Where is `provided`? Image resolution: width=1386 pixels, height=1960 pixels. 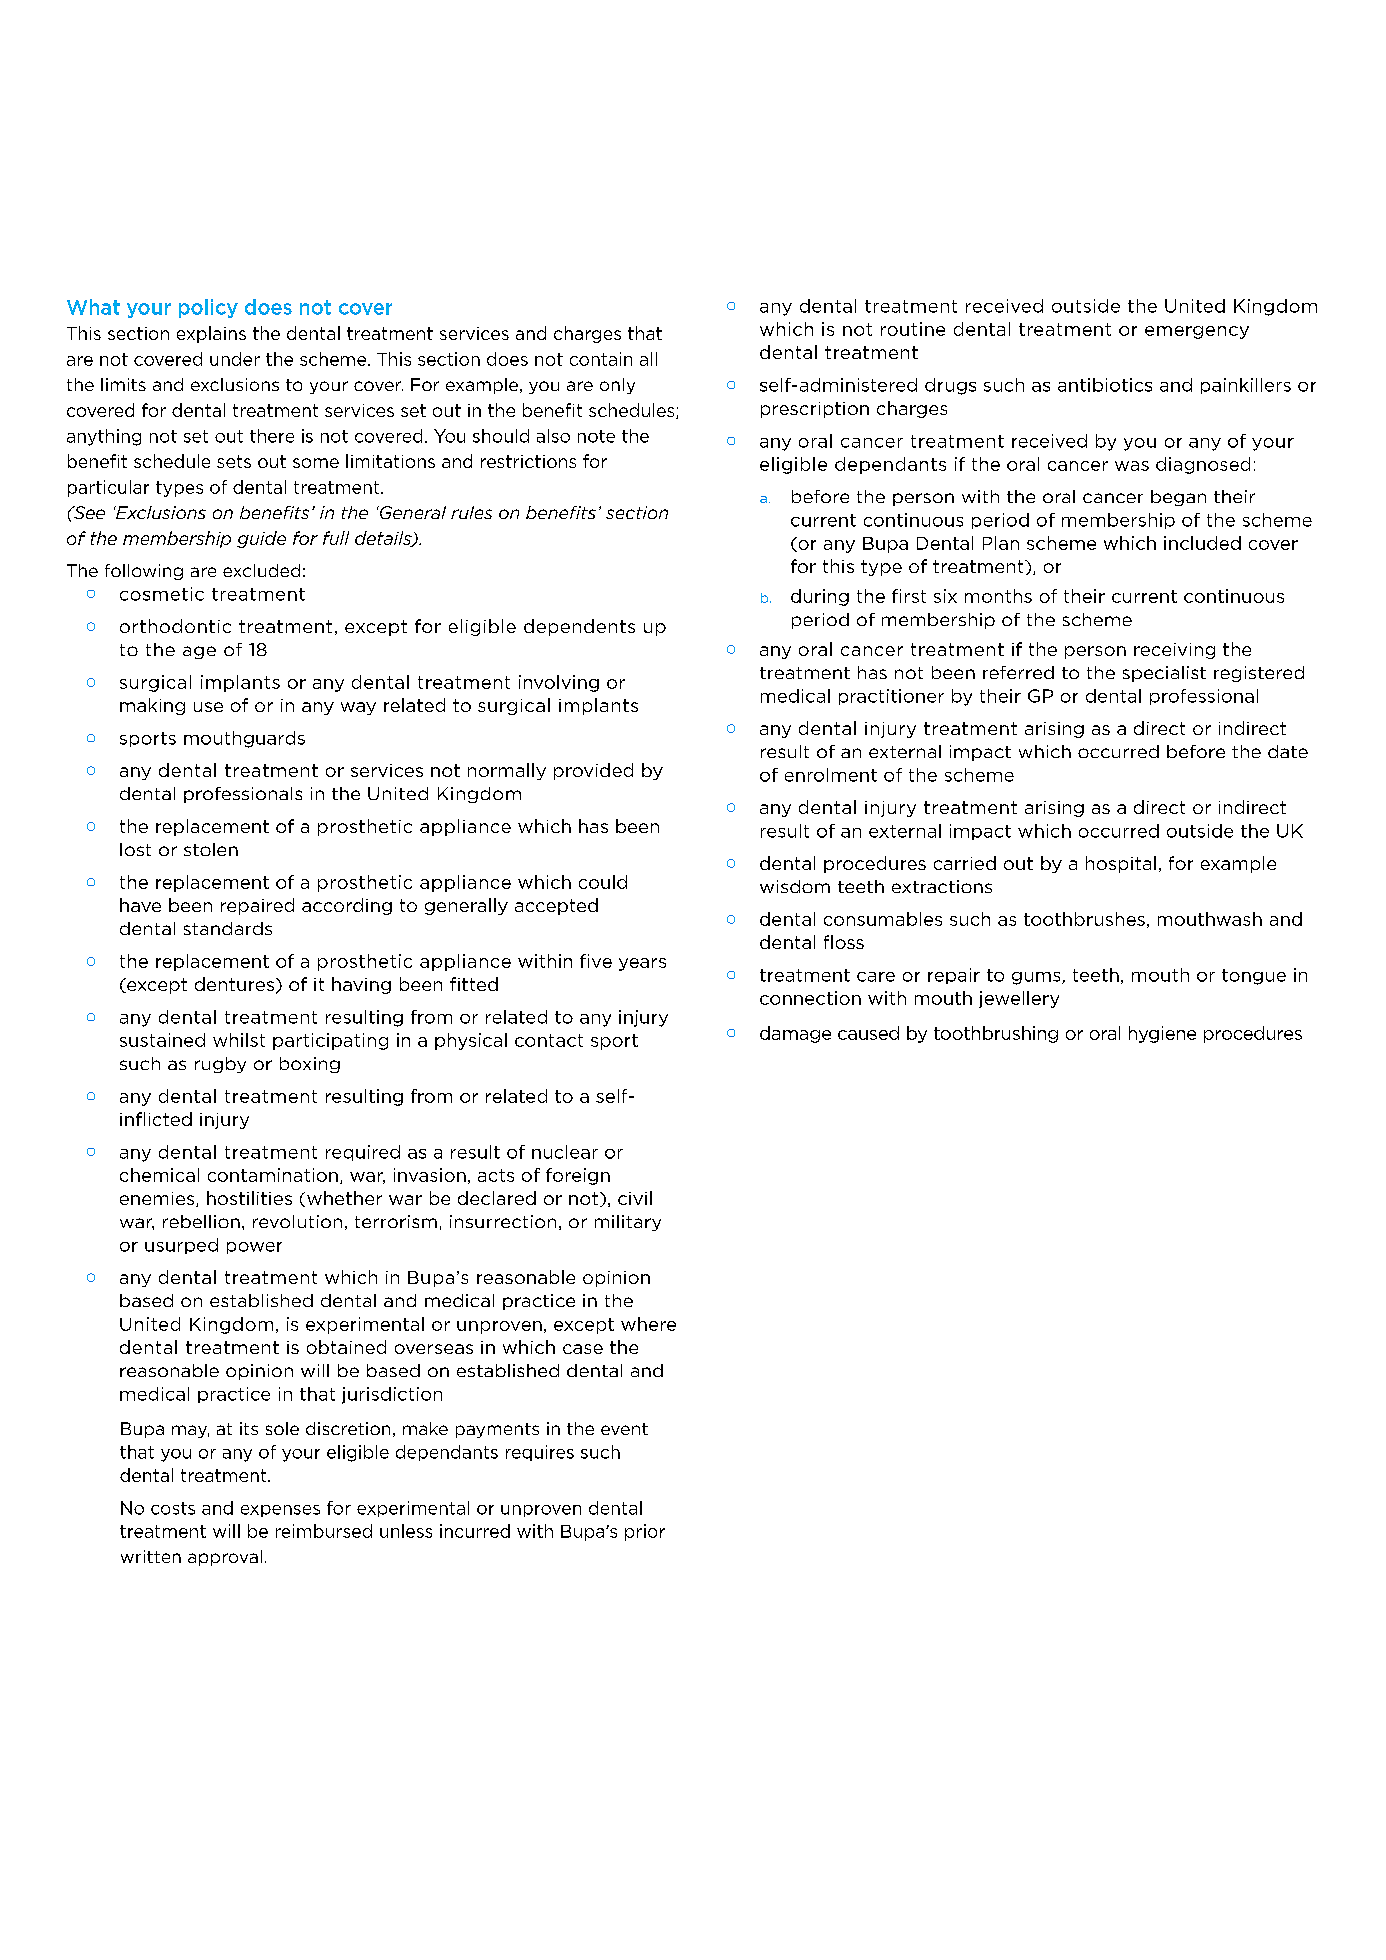 provided is located at coordinates (593, 771).
